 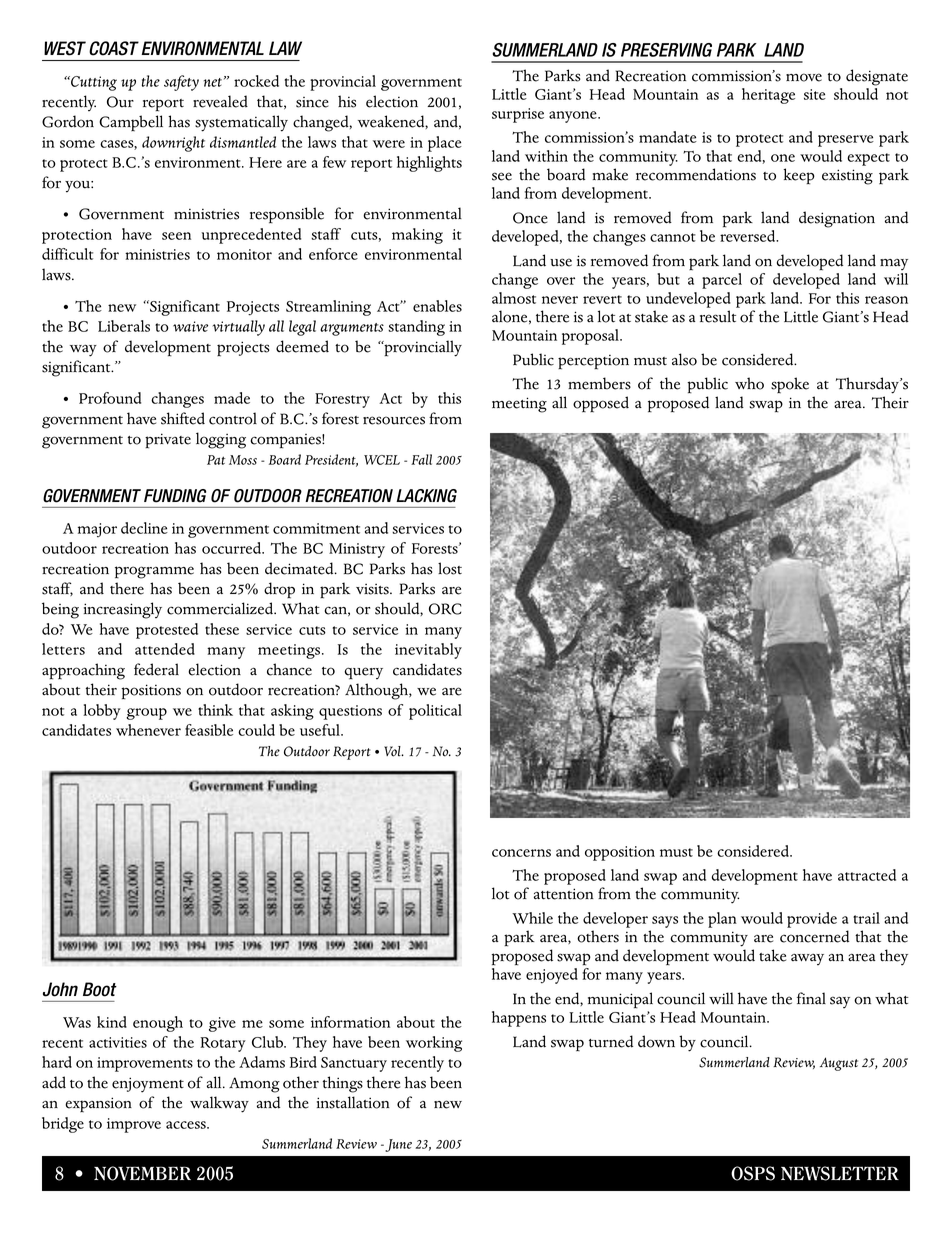 I want to click on protested, so click(x=167, y=631).
